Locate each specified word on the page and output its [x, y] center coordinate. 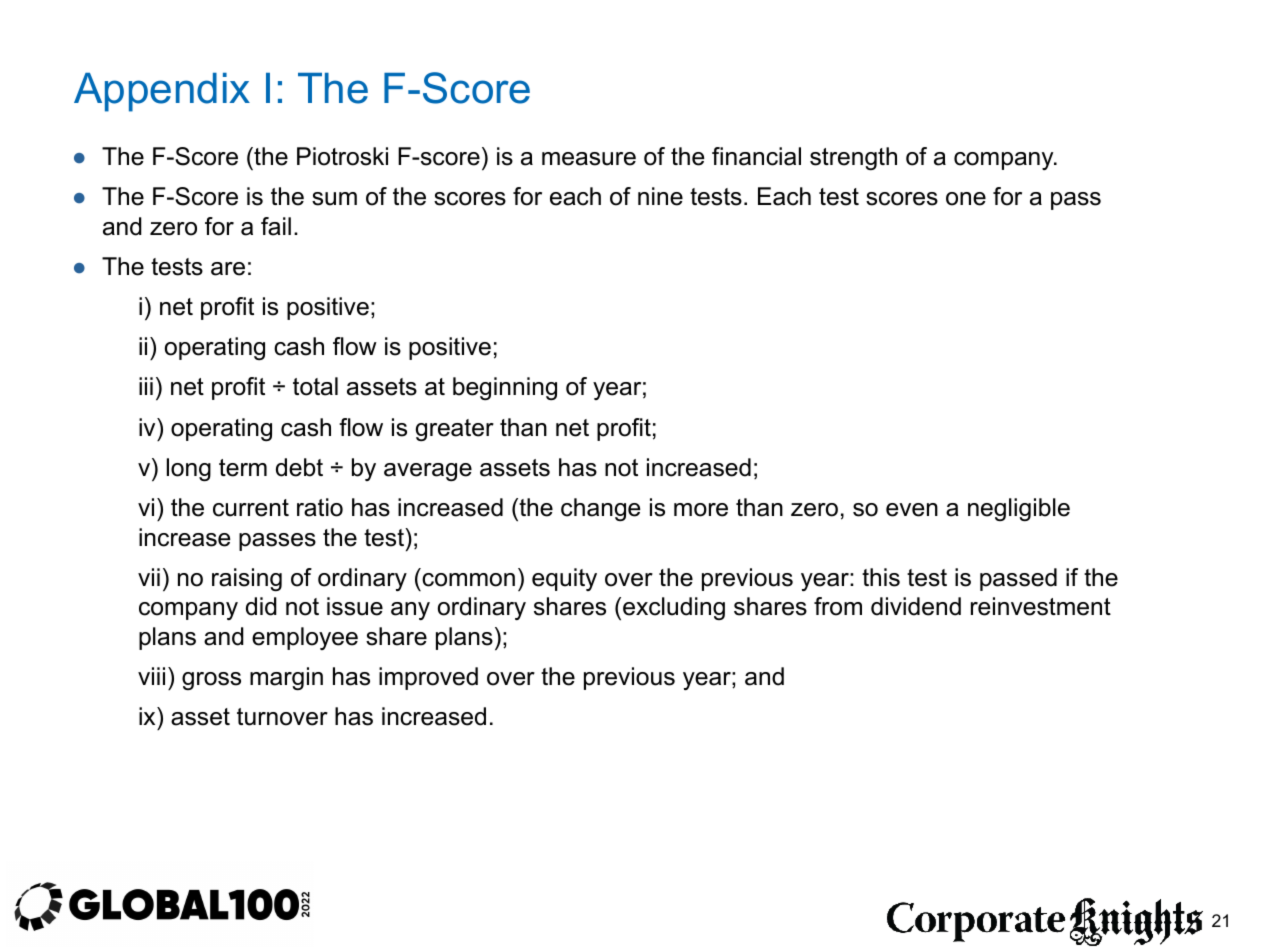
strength [853, 158]
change [600, 509]
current [251, 508]
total [315, 386]
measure [589, 159]
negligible [1019, 509]
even [912, 510]
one [966, 199]
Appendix [162, 92]
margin [286, 678]
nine [660, 196]
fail [276, 226]
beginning [505, 388]
